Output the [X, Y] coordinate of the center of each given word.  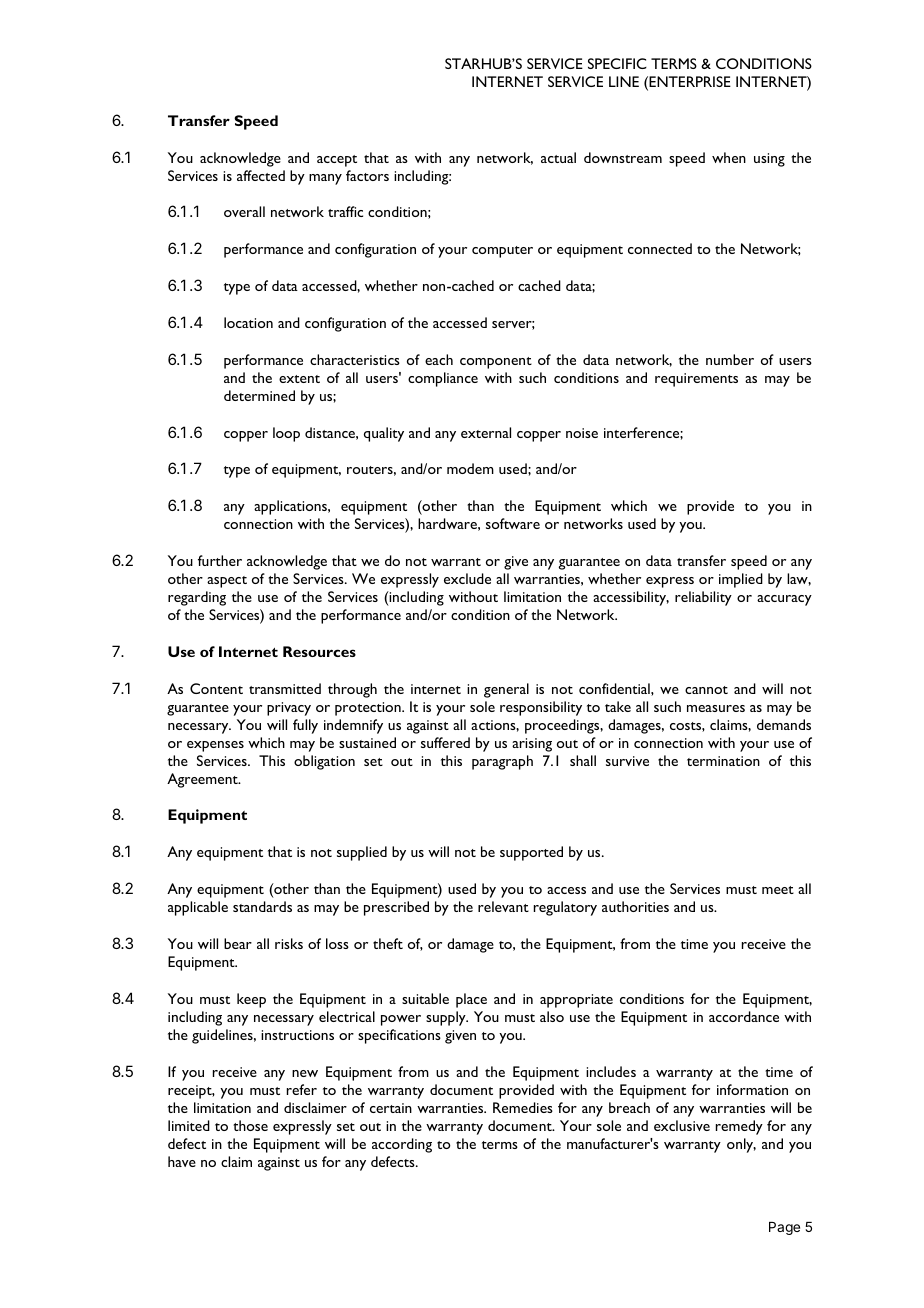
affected [261, 175]
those [250, 1125]
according [402, 1145]
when [729, 157]
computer [502, 252]
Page [784, 1228]
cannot [706, 690]
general [506, 690]
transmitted [285, 688]
